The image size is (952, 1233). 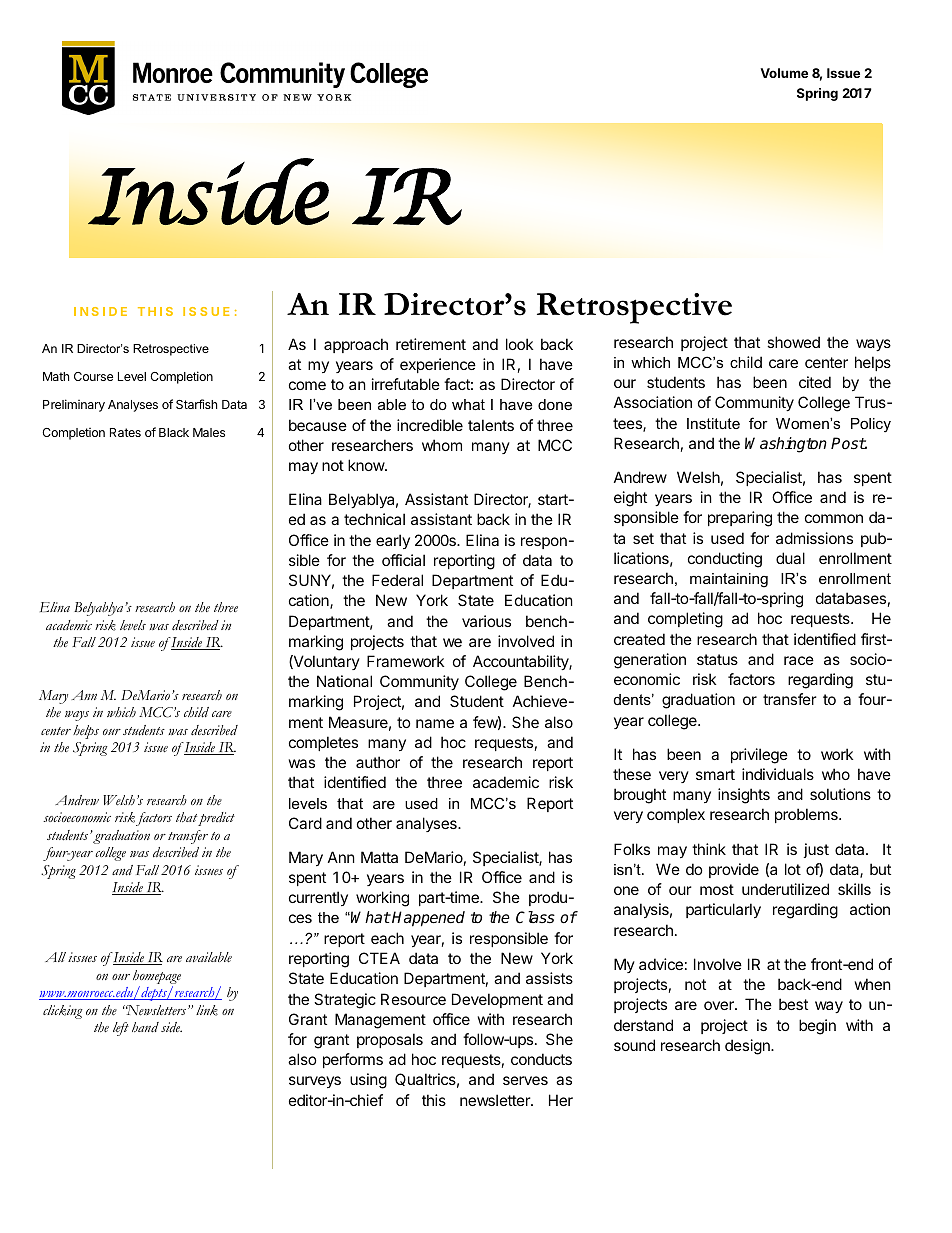 I want to click on talents, so click(x=491, y=425).
